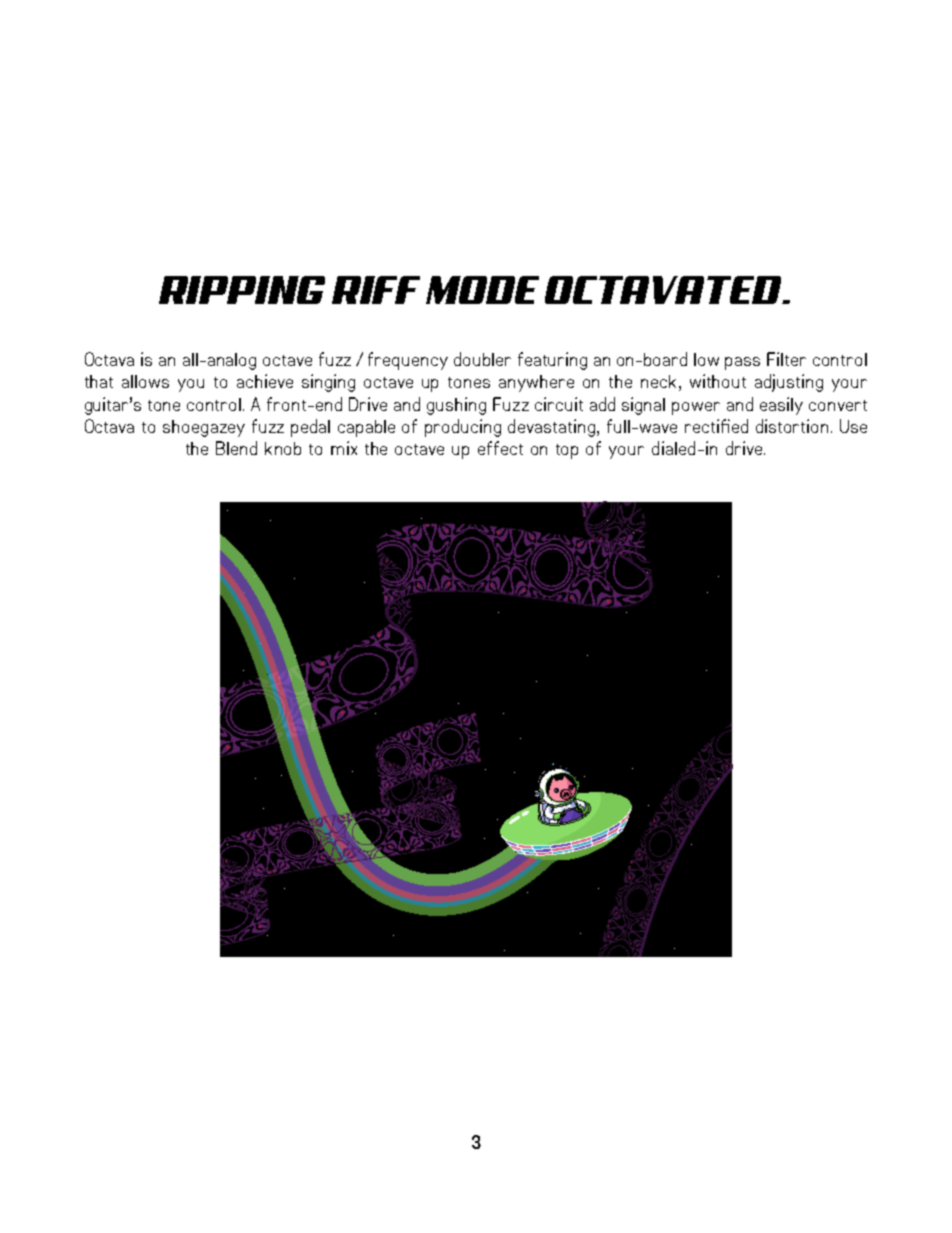 Image resolution: width=952 pixels, height=1233 pixels. What do you see at coordinates (242, 290) in the screenshot?
I see `RIPPING` at bounding box center [242, 290].
